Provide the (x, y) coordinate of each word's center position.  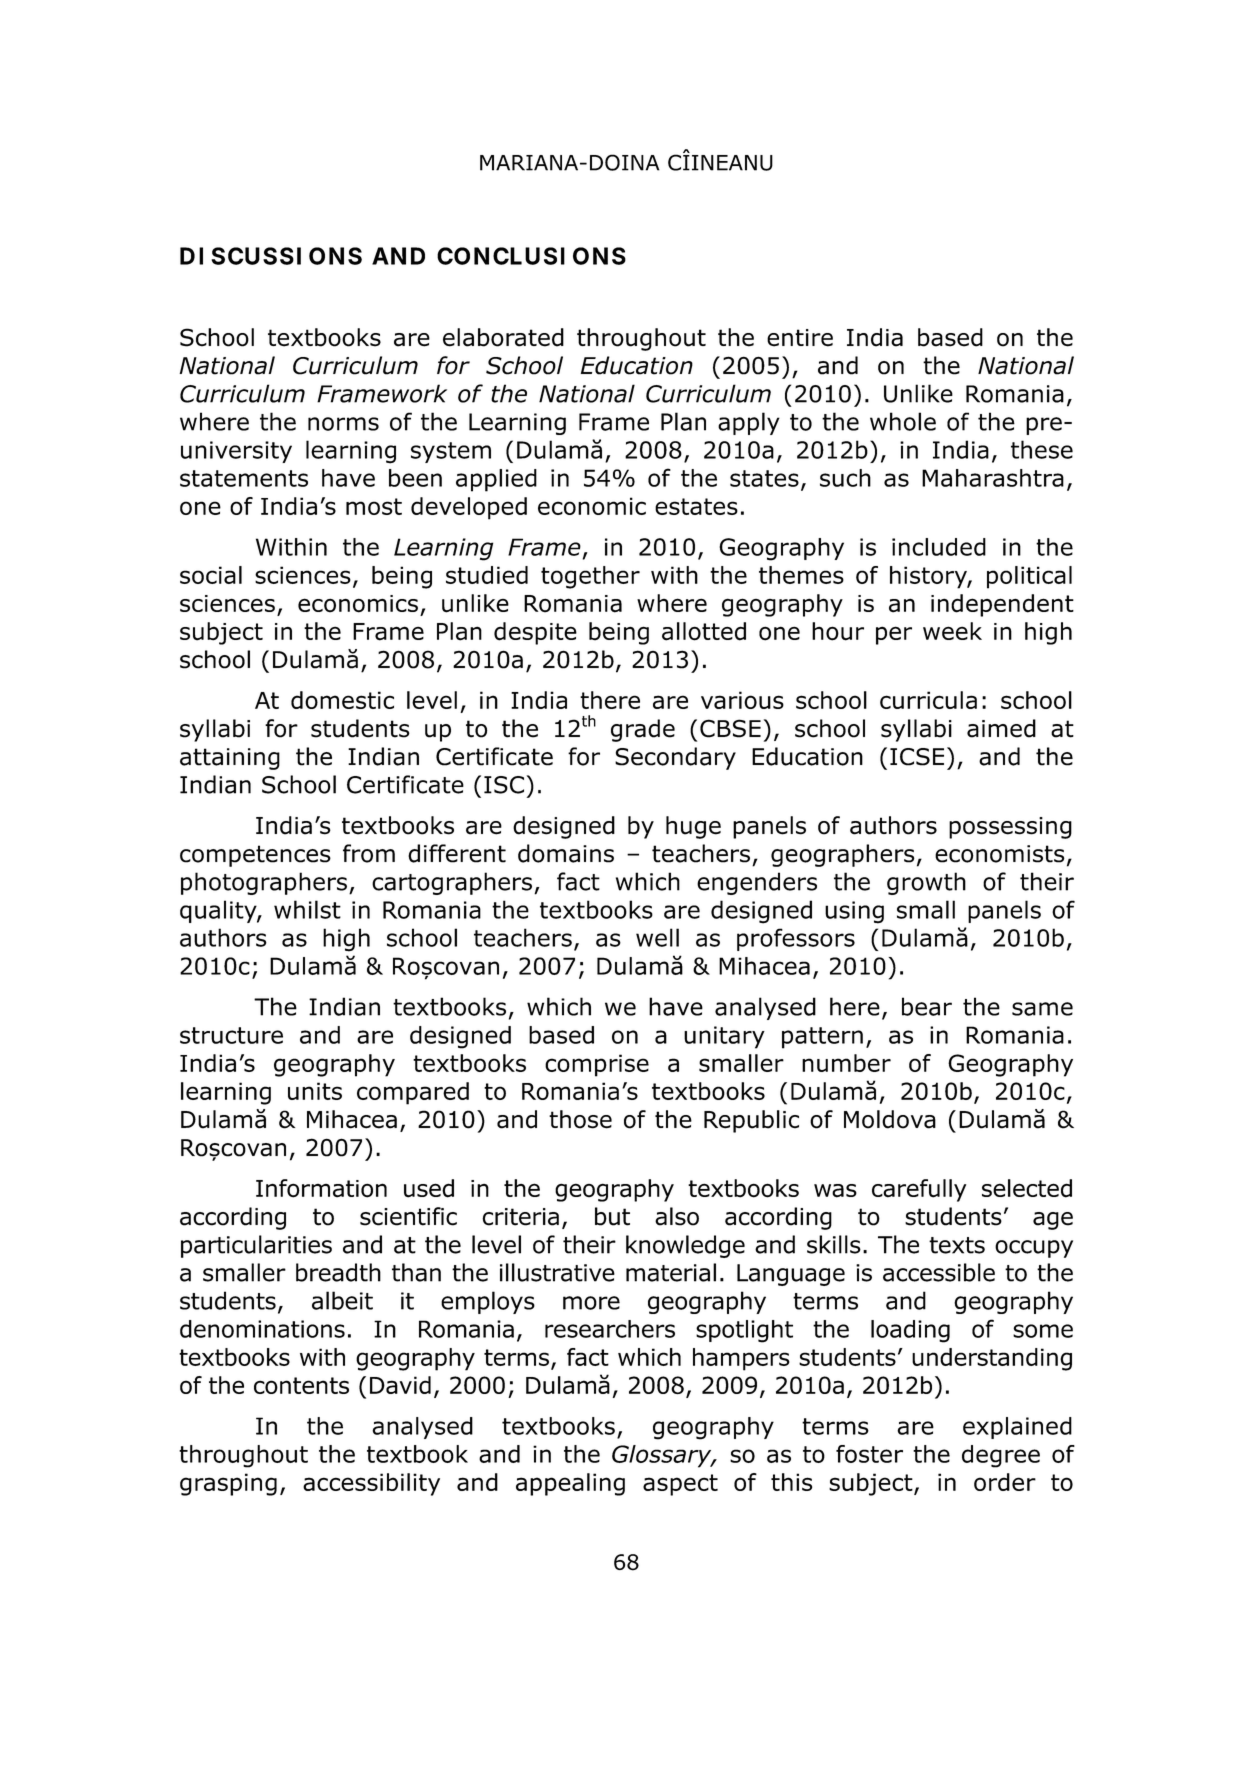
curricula (928, 700)
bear (927, 1006)
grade (643, 730)
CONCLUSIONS (531, 256)
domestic (342, 700)
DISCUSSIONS (271, 256)
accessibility (371, 1484)
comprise (597, 1065)
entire (800, 338)
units (315, 1091)
